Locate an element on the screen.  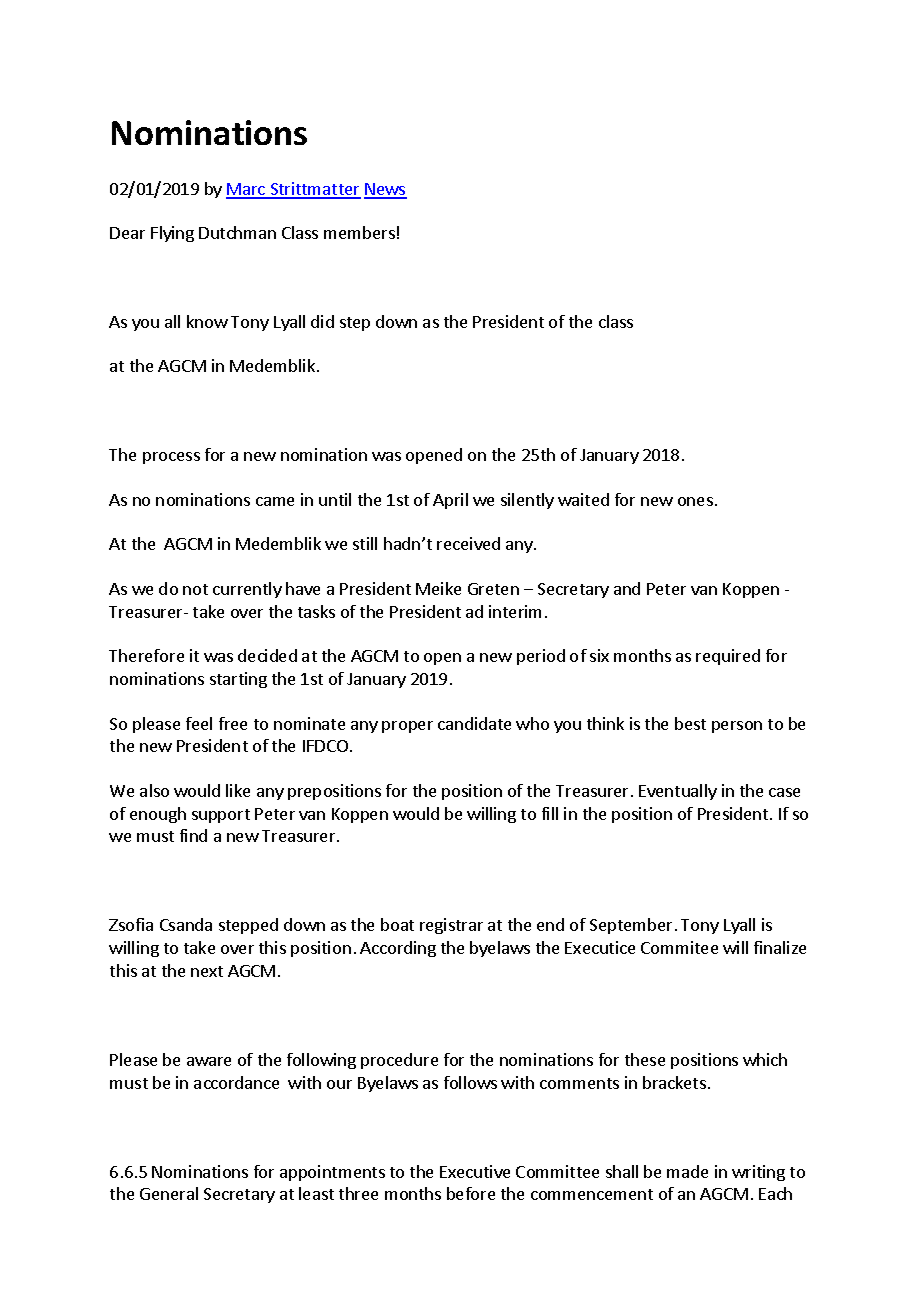
General is located at coordinates (169, 1193).
